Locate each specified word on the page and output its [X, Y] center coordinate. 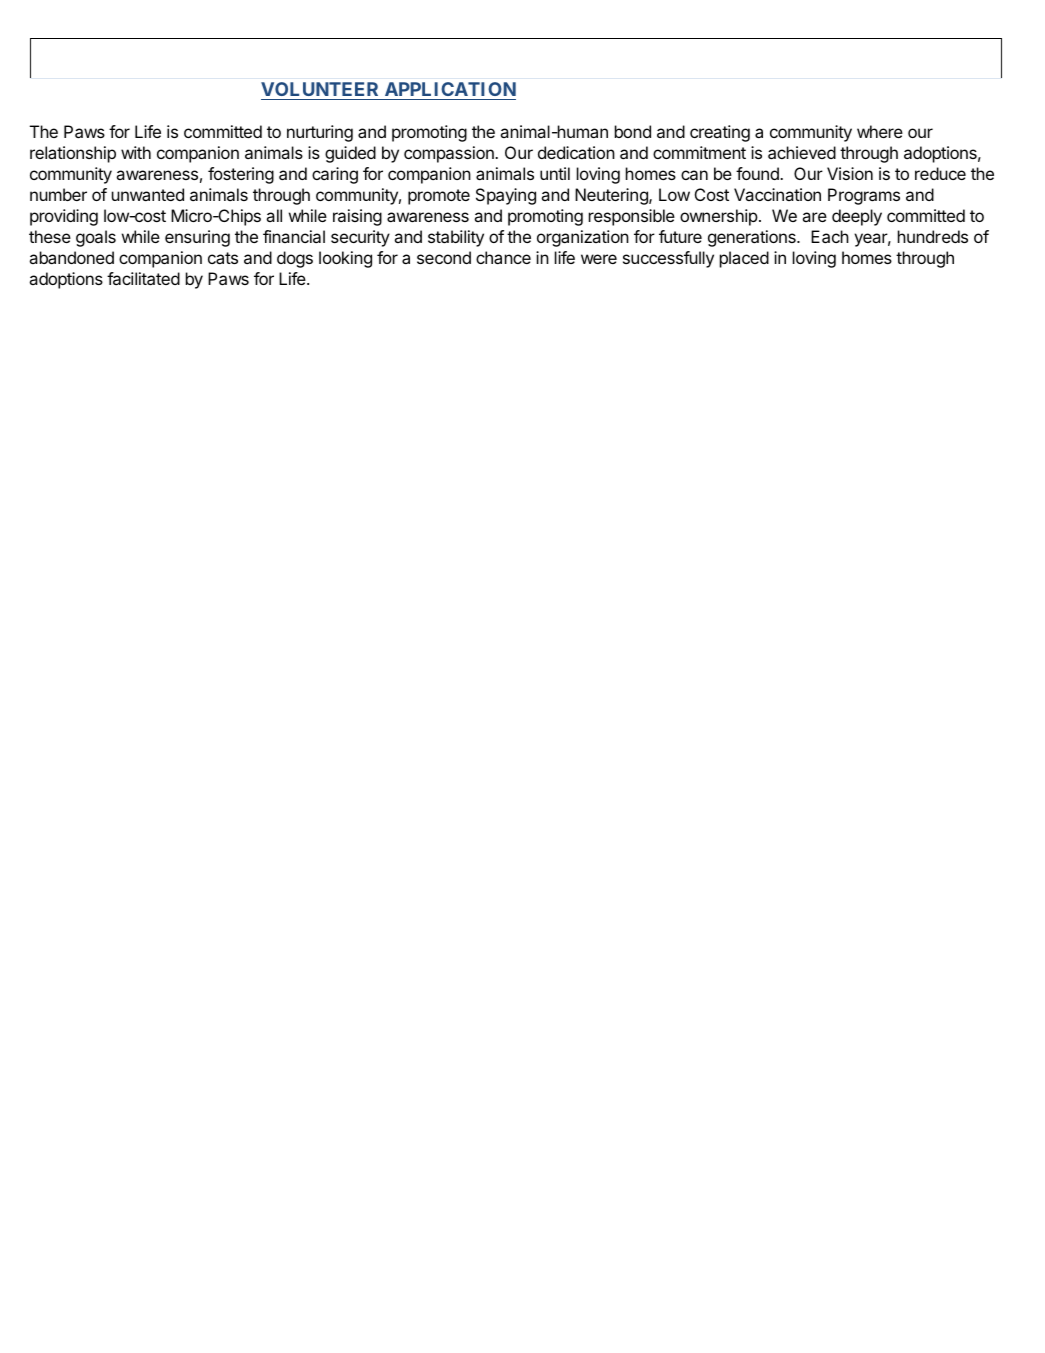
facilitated [143, 278]
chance [503, 257]
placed [744, 259]
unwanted [148, 194]
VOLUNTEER [319, 89]
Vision [850, 173]
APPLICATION [450, 89]
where [880, 131]
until [555, 173]
